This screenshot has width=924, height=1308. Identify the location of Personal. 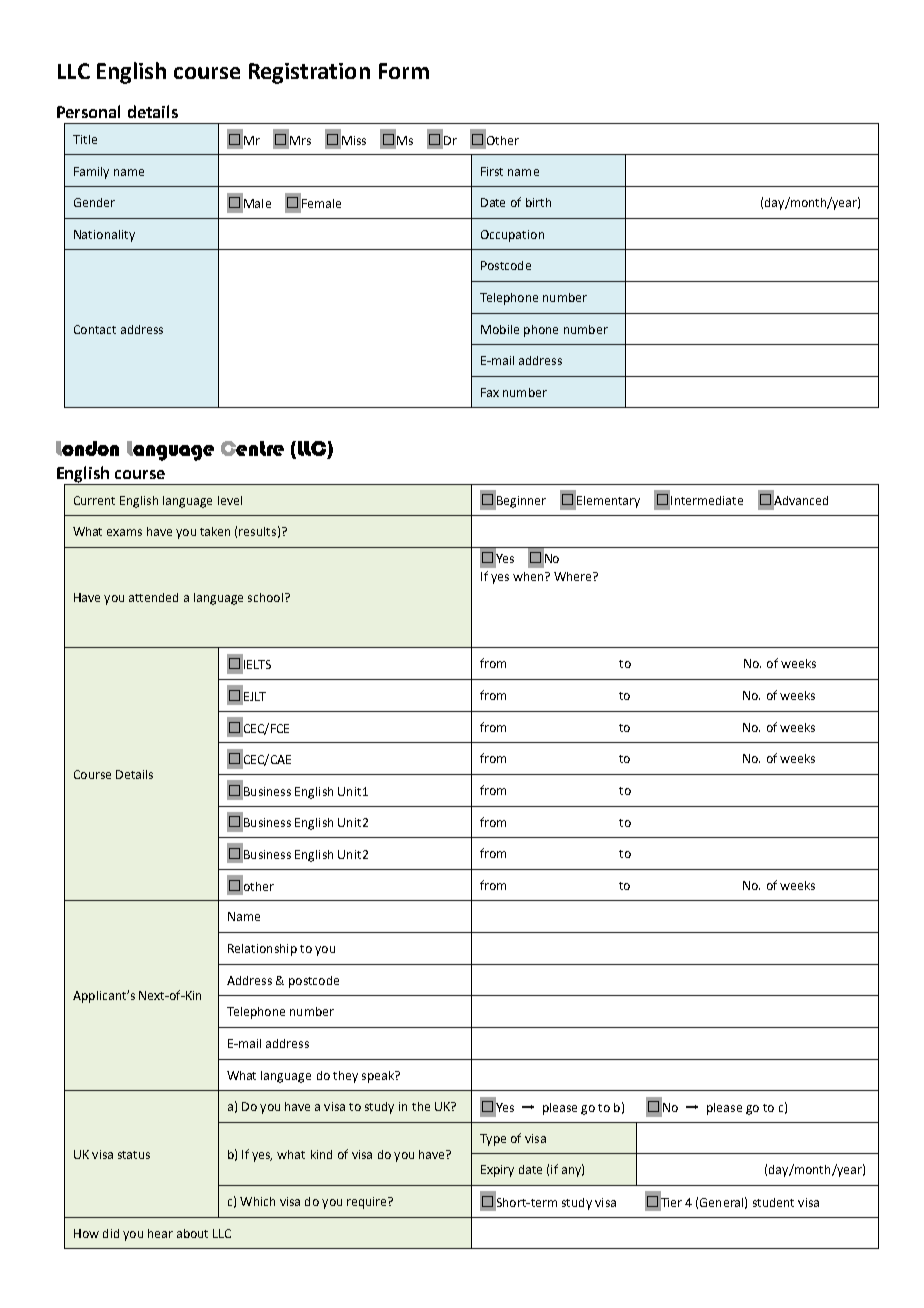
(88, 111).
